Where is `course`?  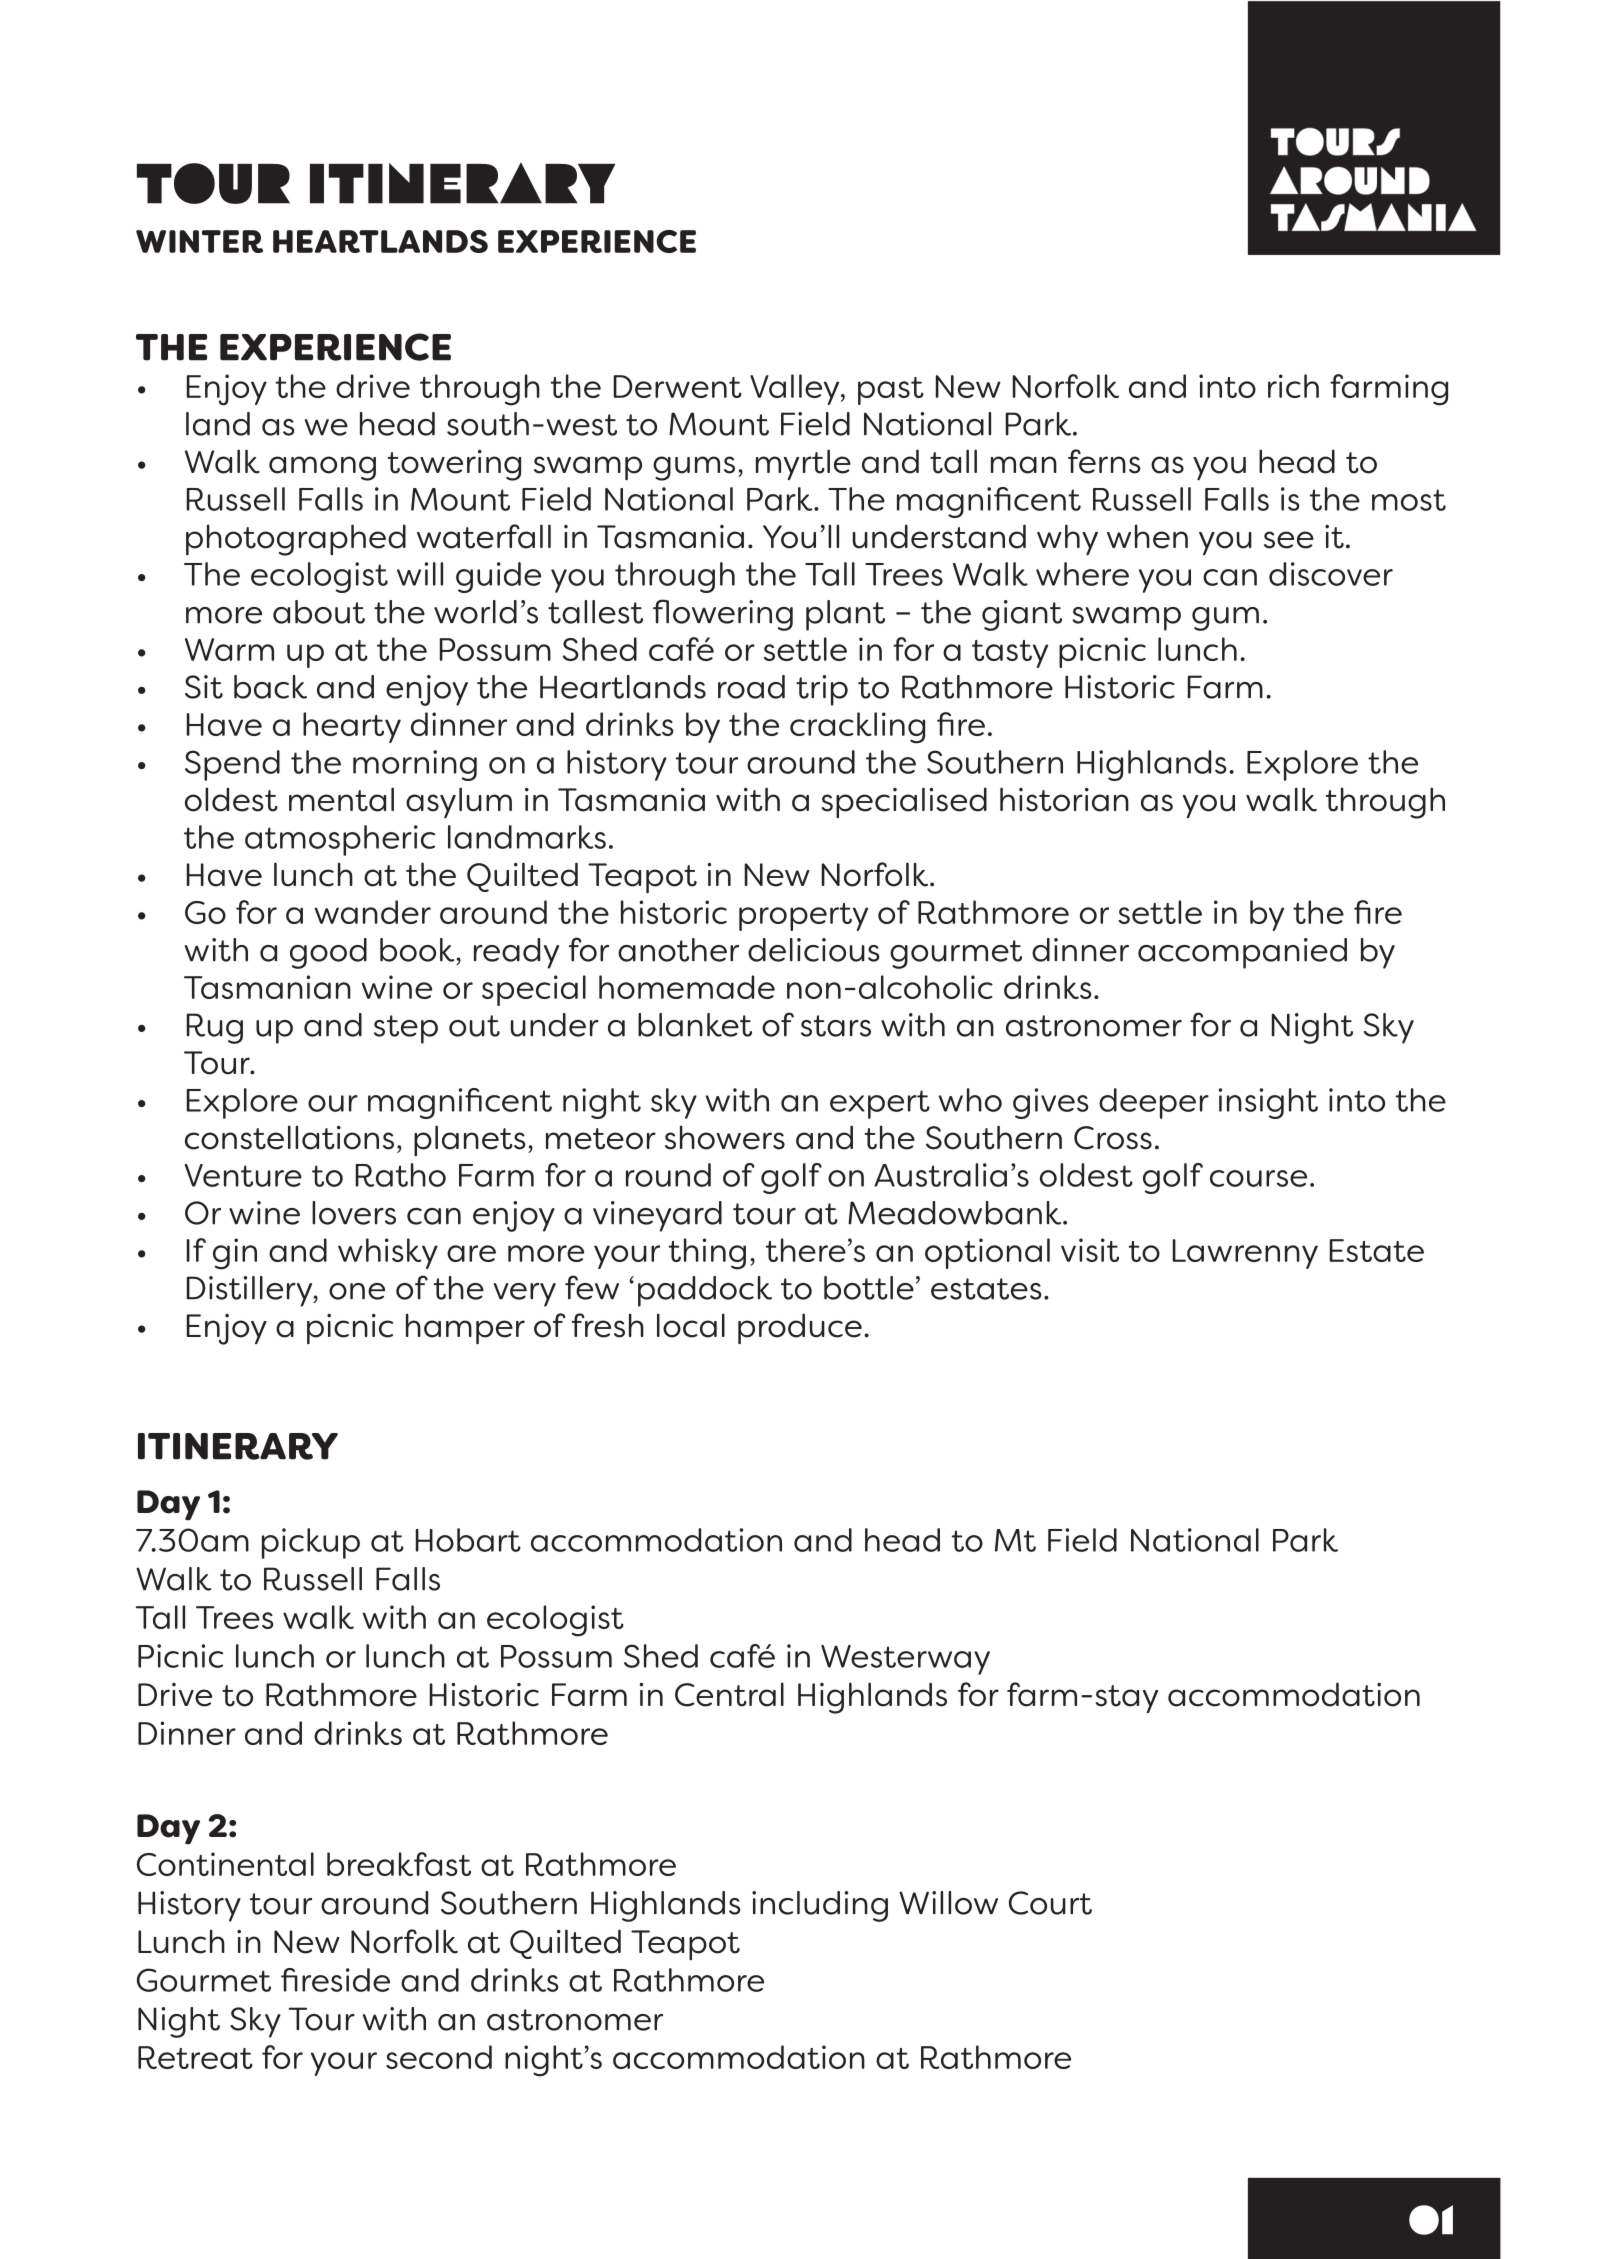 course is located at coordinates (1258, 1178).
